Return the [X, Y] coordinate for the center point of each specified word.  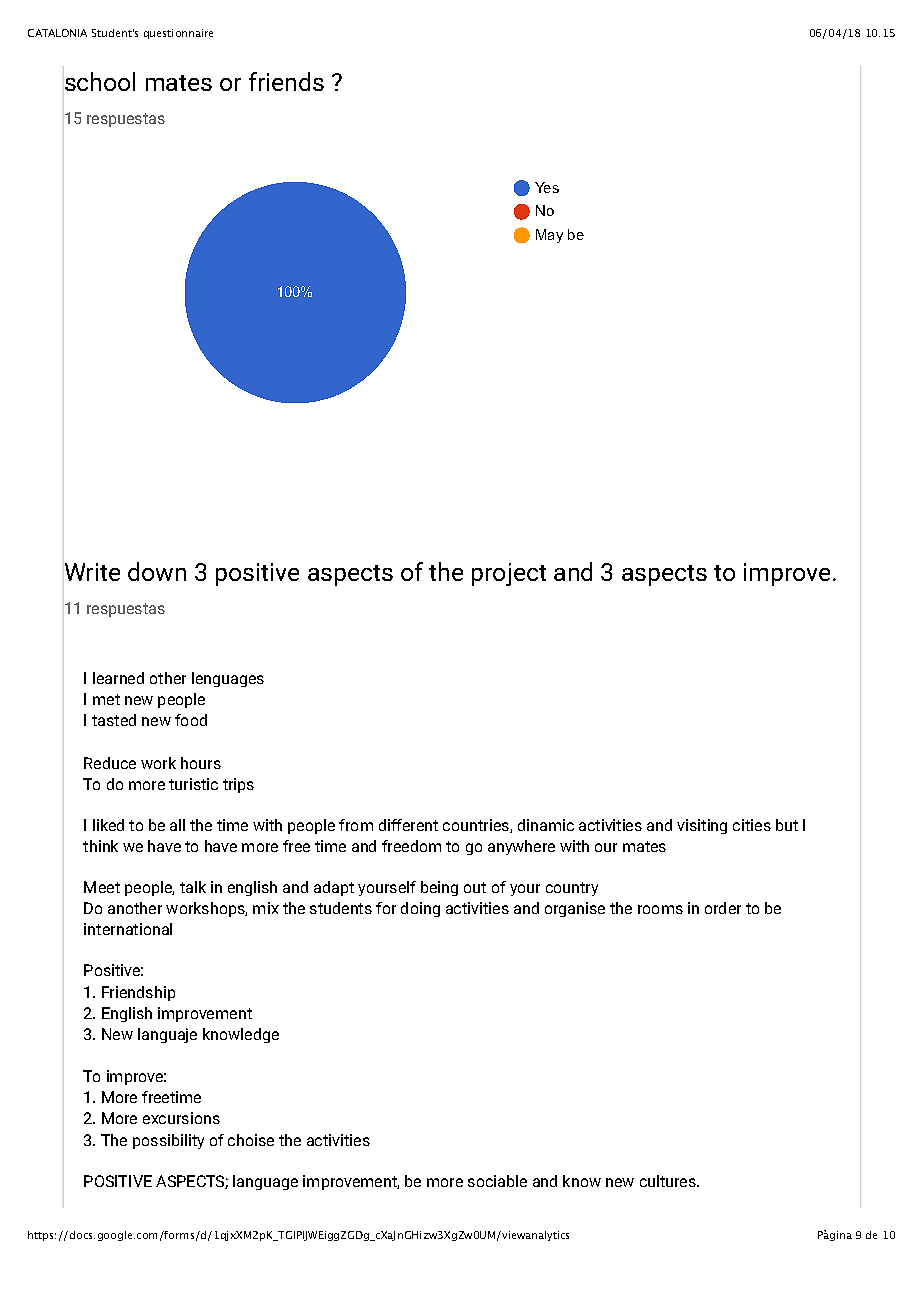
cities [752, 825]
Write [92, 572]
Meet [102, 887]
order [723, 908]
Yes [547, 187]
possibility [168, 1141]
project [509, 574]
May [549, 236]
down [157, 571]
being [439, 888]
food [191, 720]
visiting [702, 826]
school [100, 81]
